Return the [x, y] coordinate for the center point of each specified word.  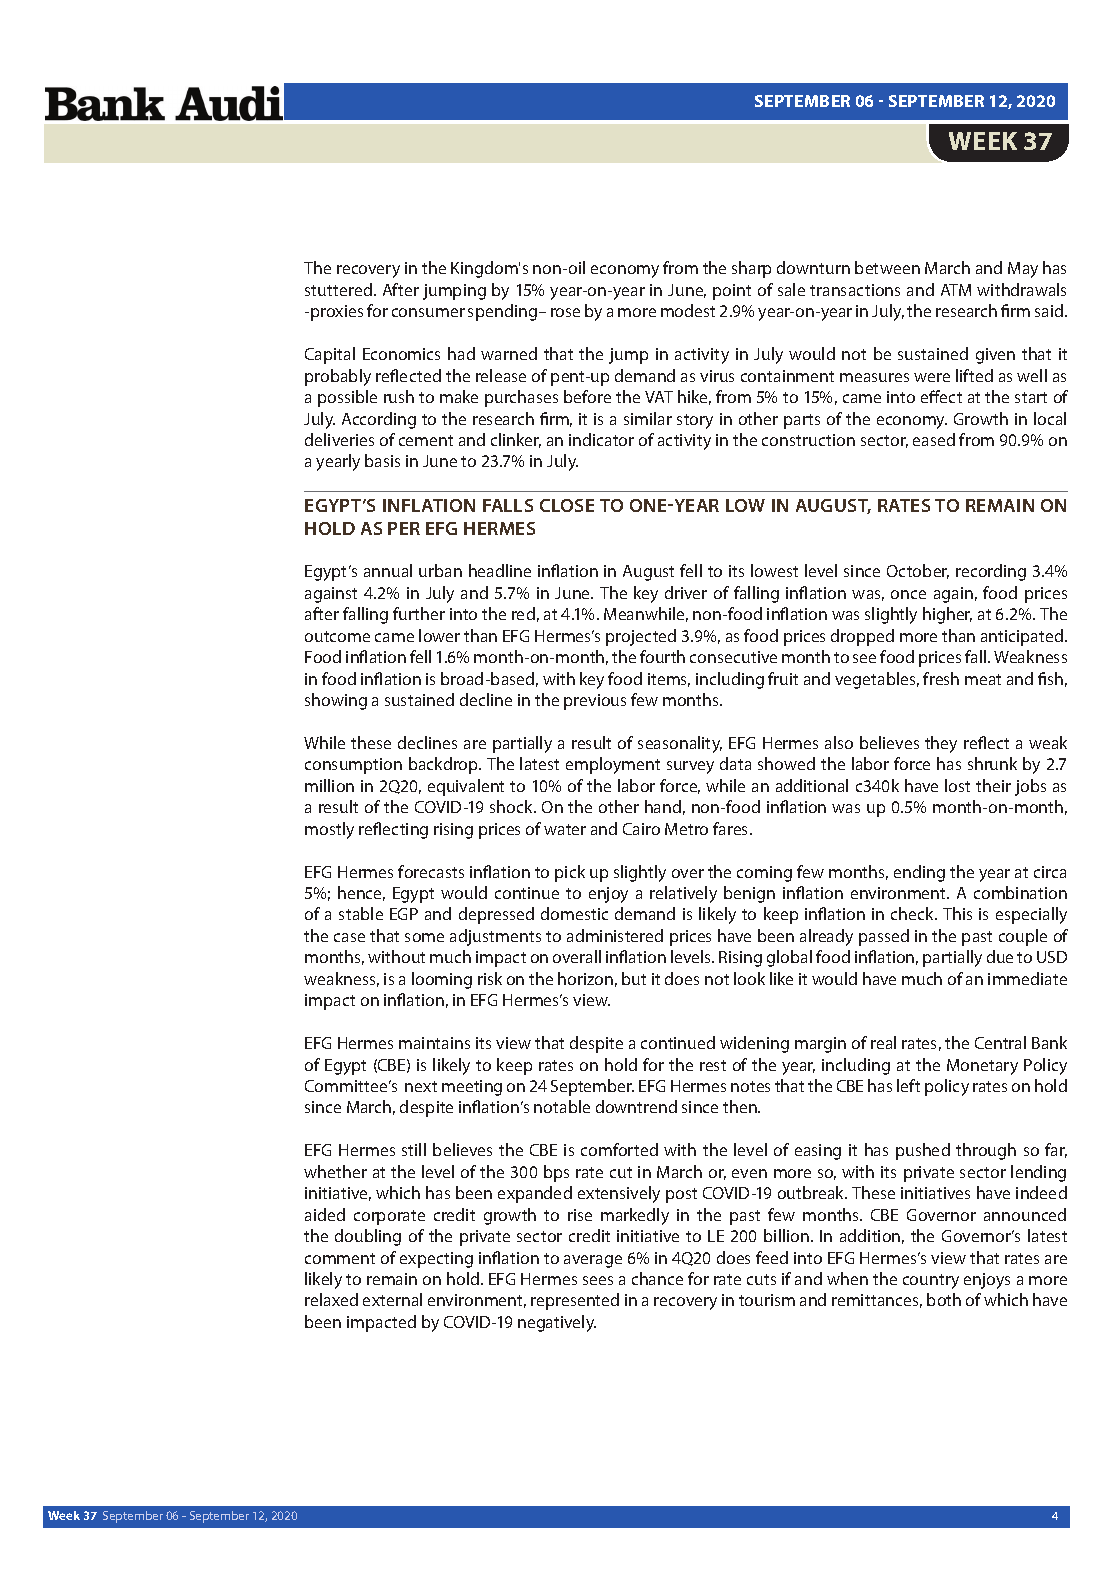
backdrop [444, 765]
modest [688, 310]
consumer [428, 312]
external [392, 1299]
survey [690, 767]
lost [957, 785]
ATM [956, 290]
